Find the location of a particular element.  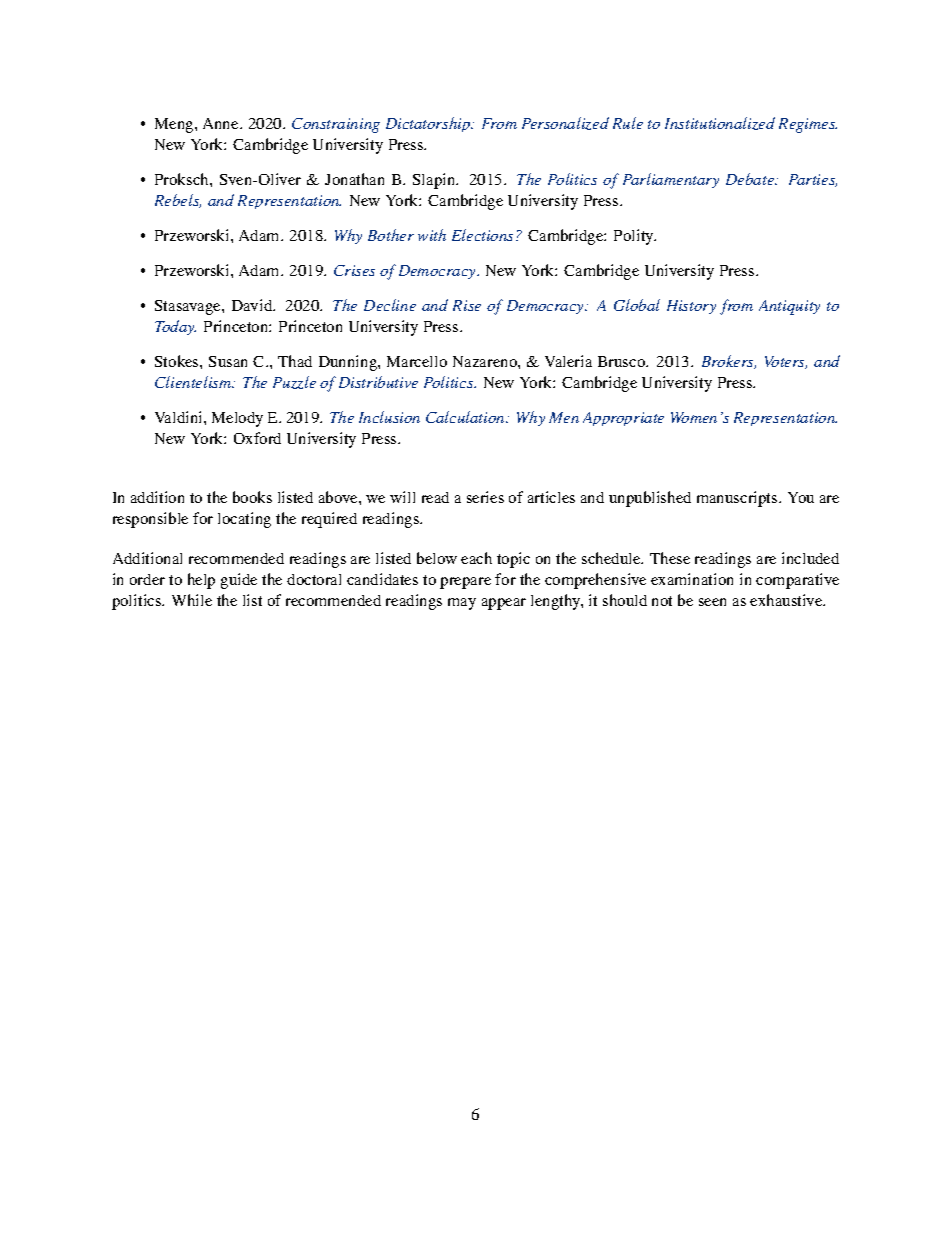

seen is located at coordinates (712, 602).
